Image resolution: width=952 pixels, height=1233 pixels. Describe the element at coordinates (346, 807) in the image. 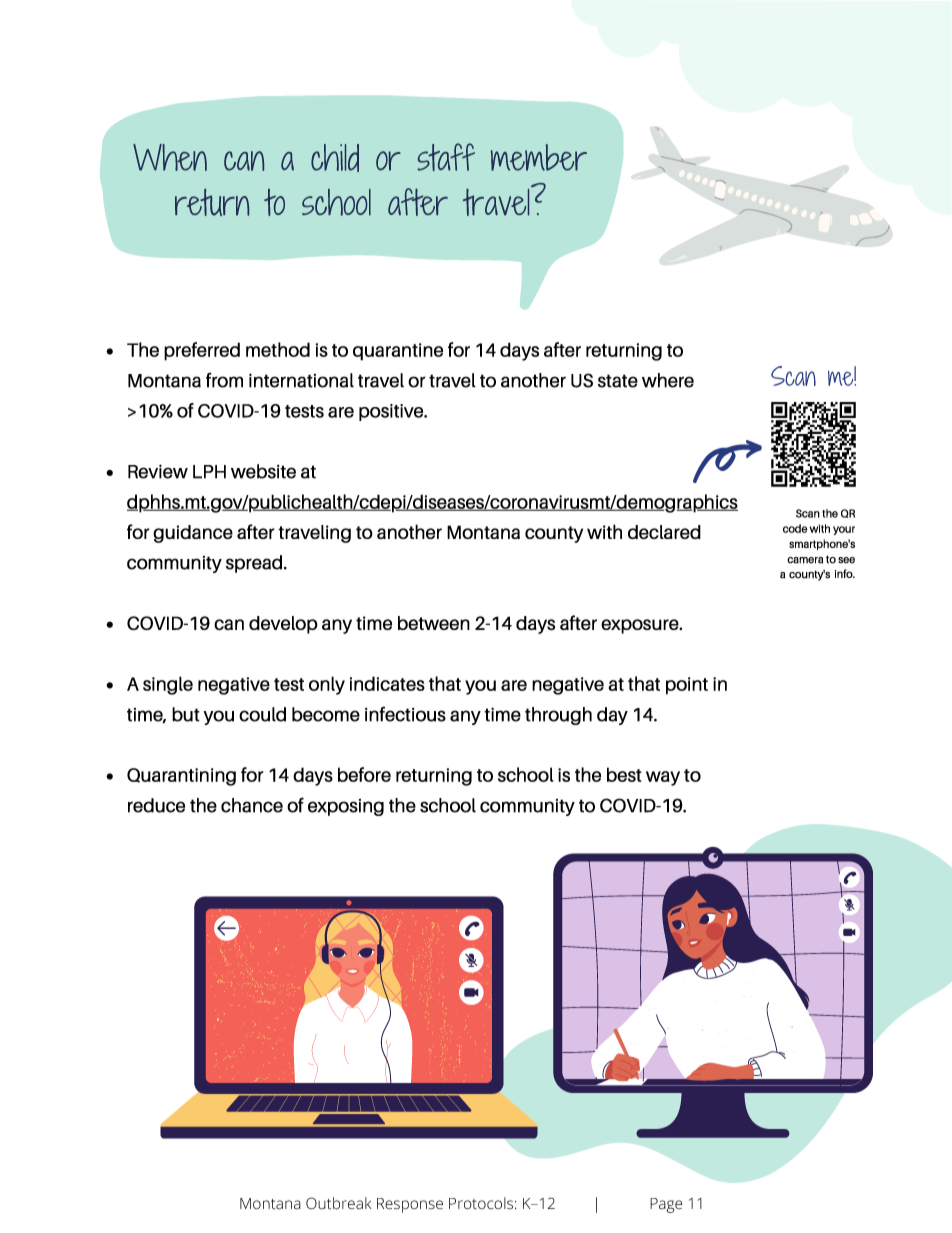

I see `exposing` at that location.
